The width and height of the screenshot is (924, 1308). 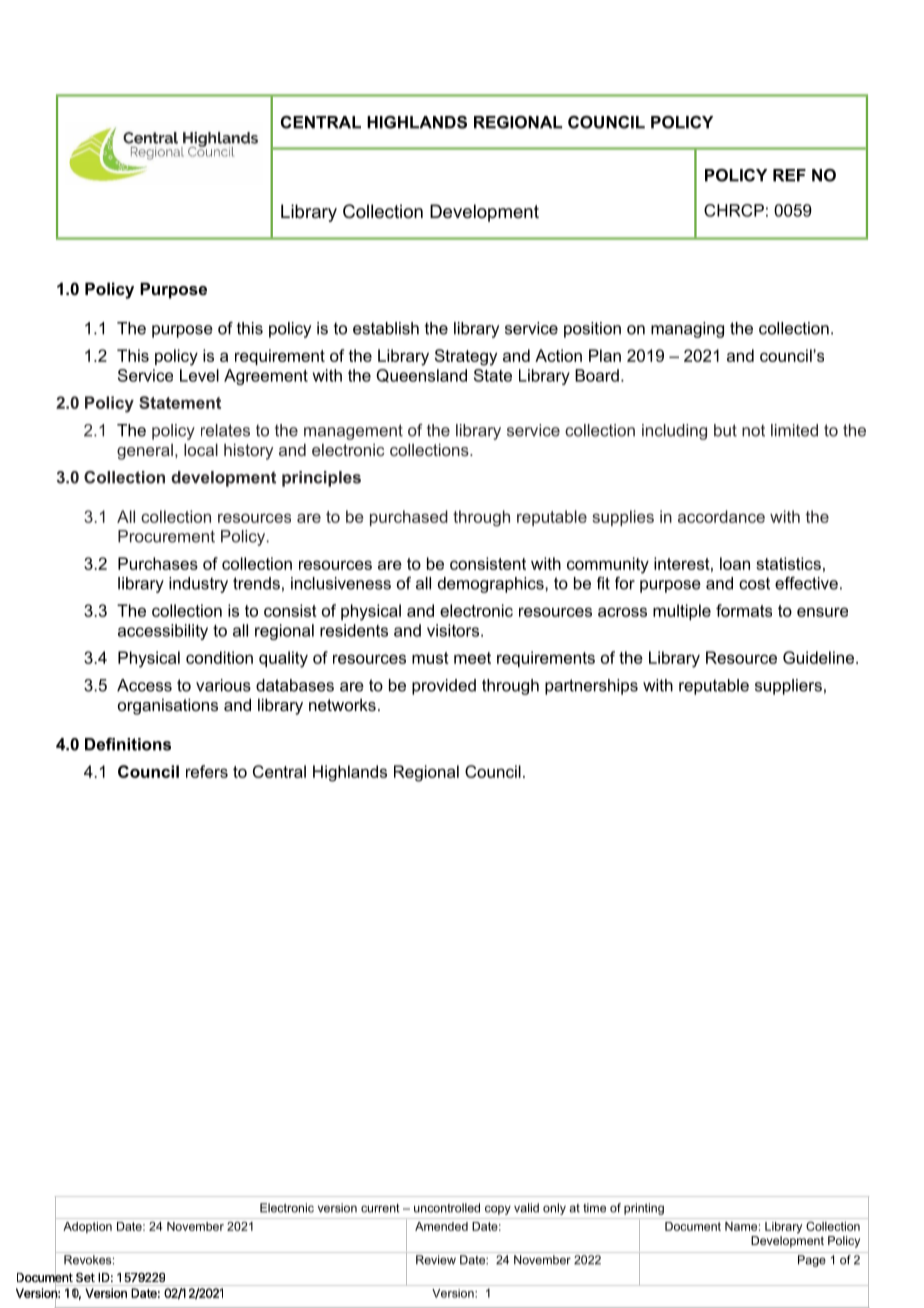 What do you see at coordinates (591, 687) in the screenshot?
I see `partnerships` at bounding box center [591, 687].
